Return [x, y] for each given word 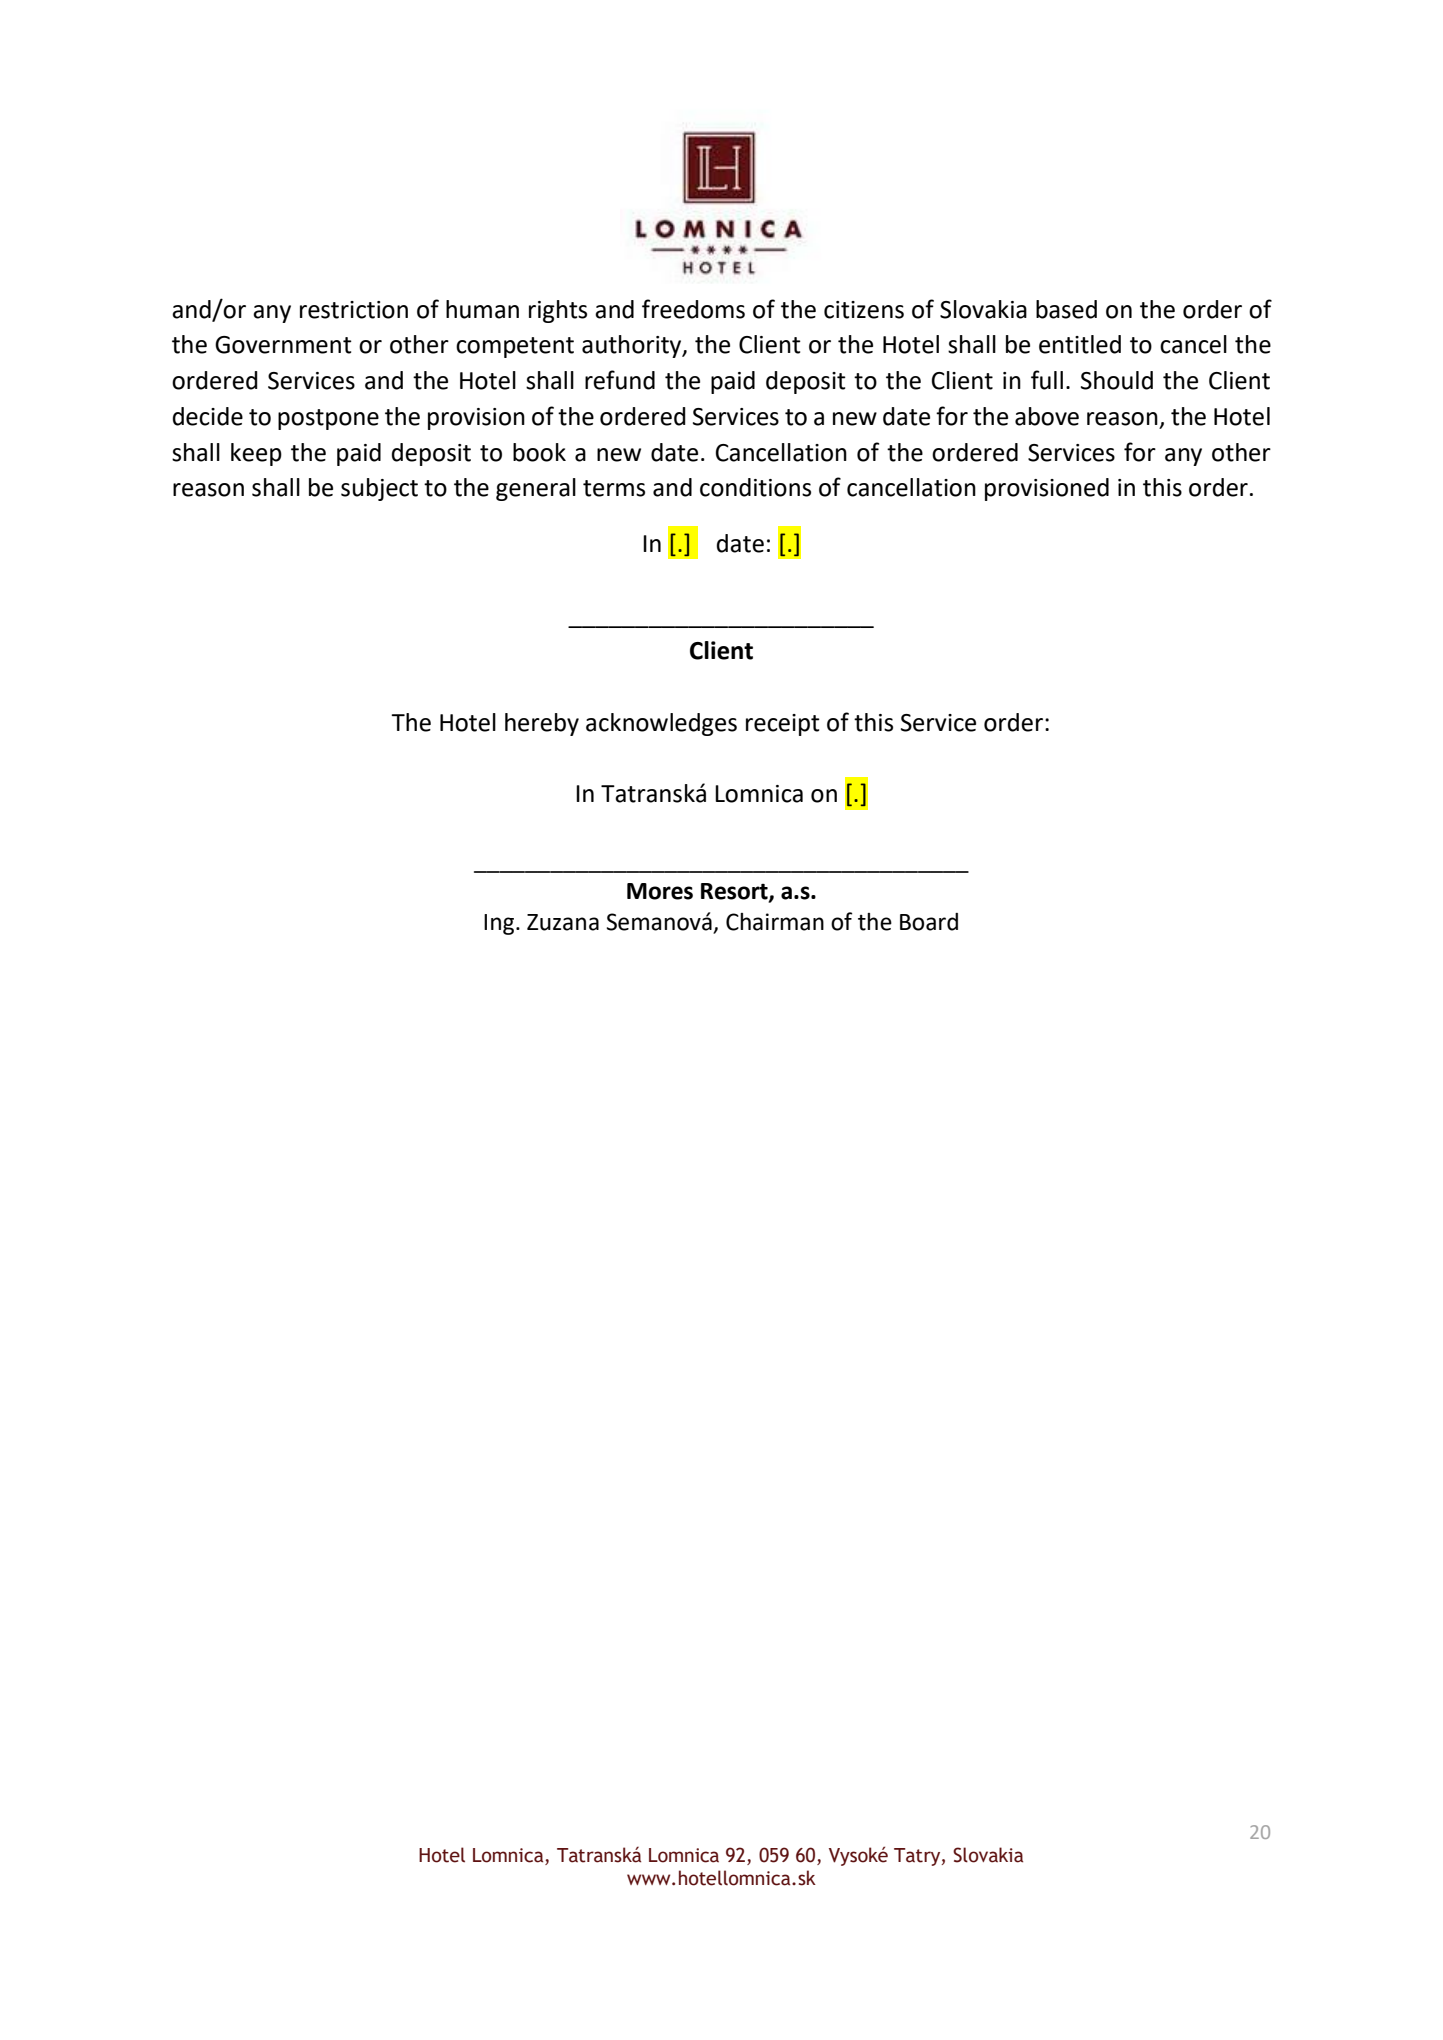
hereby [542, 724]
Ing [500, 924]
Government [283, 345]
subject [379, 489]
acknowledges [661, 724]
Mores [660, 891]
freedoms [693, 309]
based [1066, 309]
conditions [755, 487]
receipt [783, 725]
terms [614, 488]
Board [929, 922]
